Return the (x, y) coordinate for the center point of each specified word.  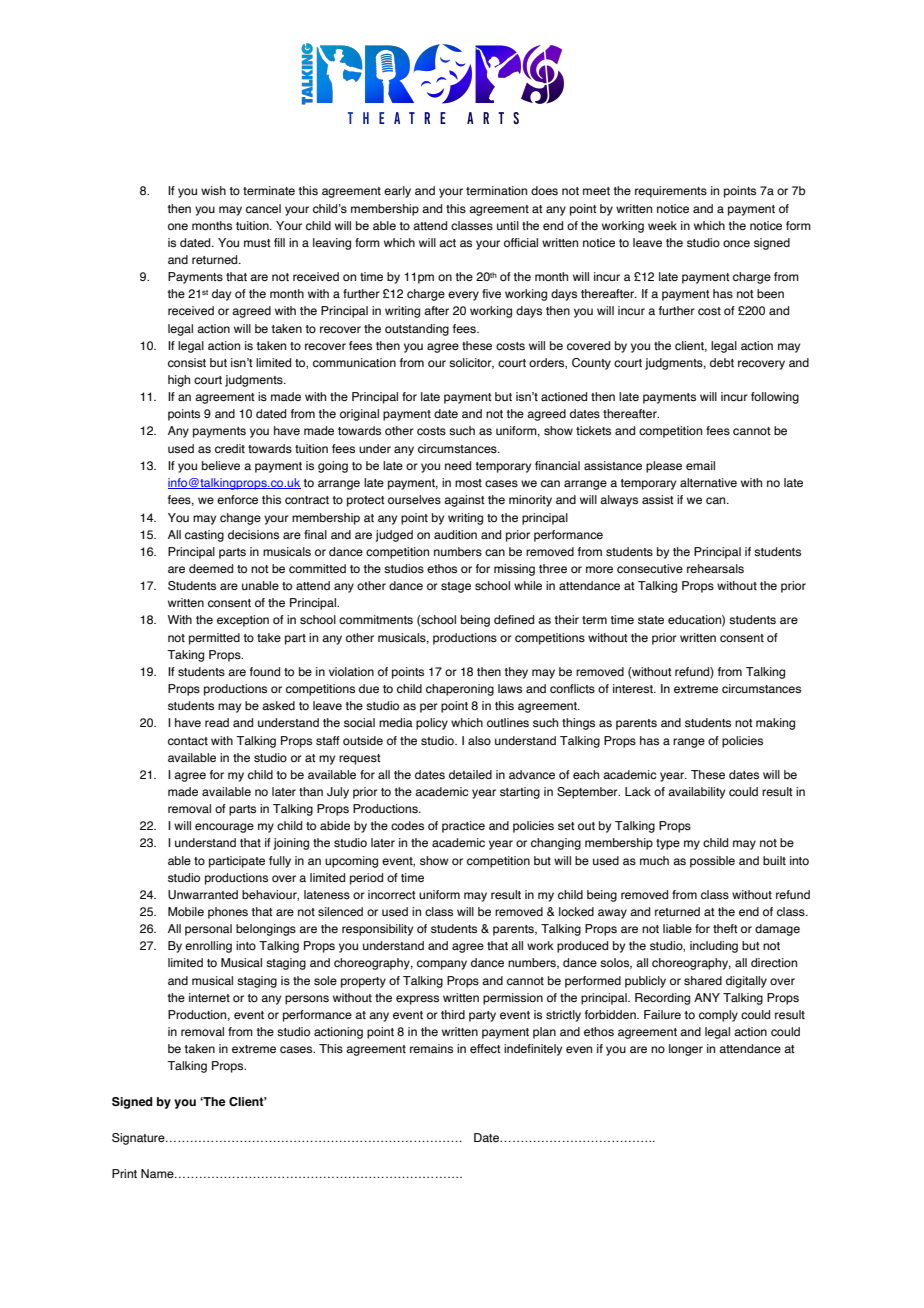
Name (158, 1173)
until (508, 225)
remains (431, 1048)
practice (463, 827)
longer (686, 1050)
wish (213, 190)
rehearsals (715, 568)
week (662, 225)
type (668, 844)
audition (455, 534)
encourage (224, 828)
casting (204, 536)
